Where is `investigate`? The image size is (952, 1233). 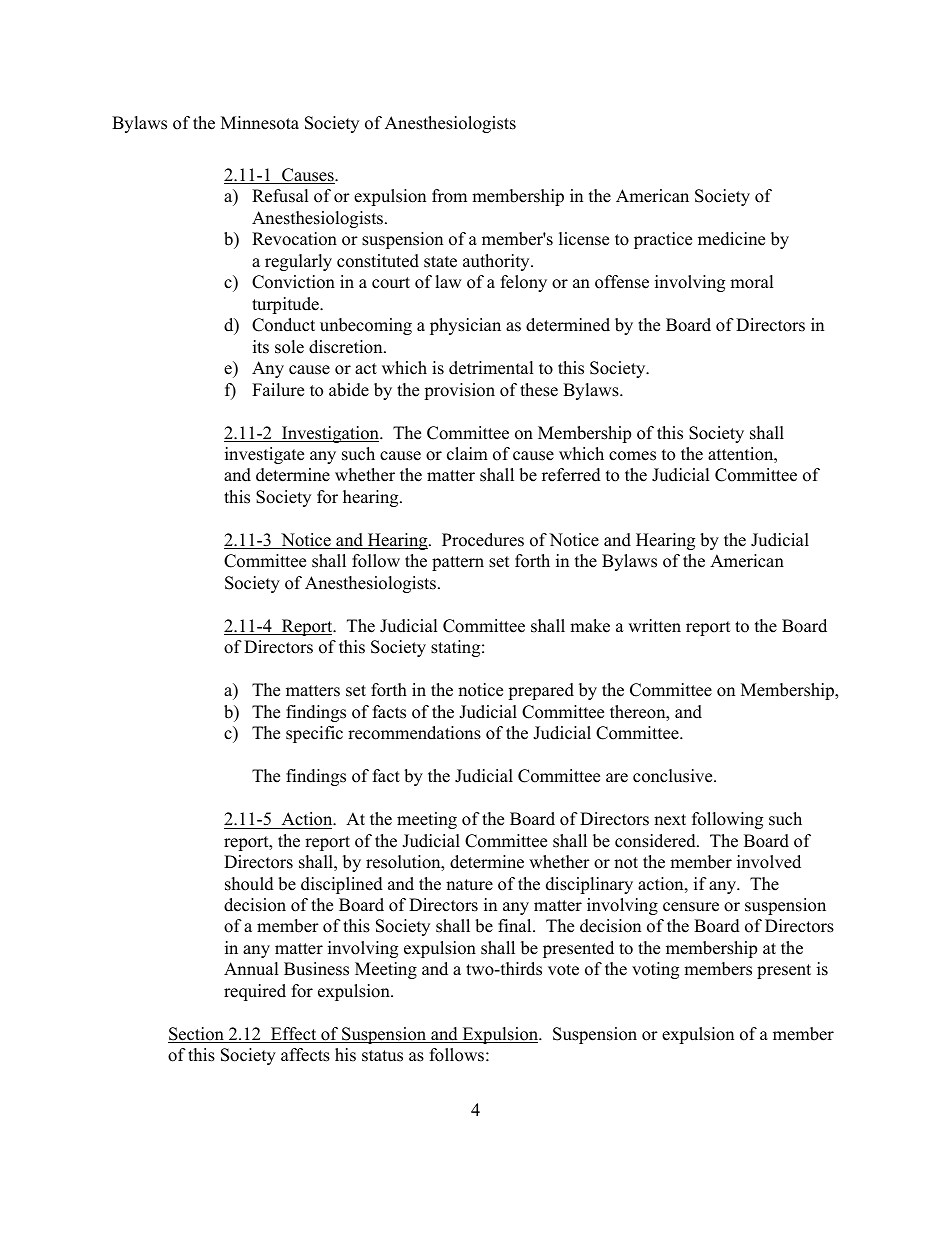 investigate is located at coordinates (264, 455).
